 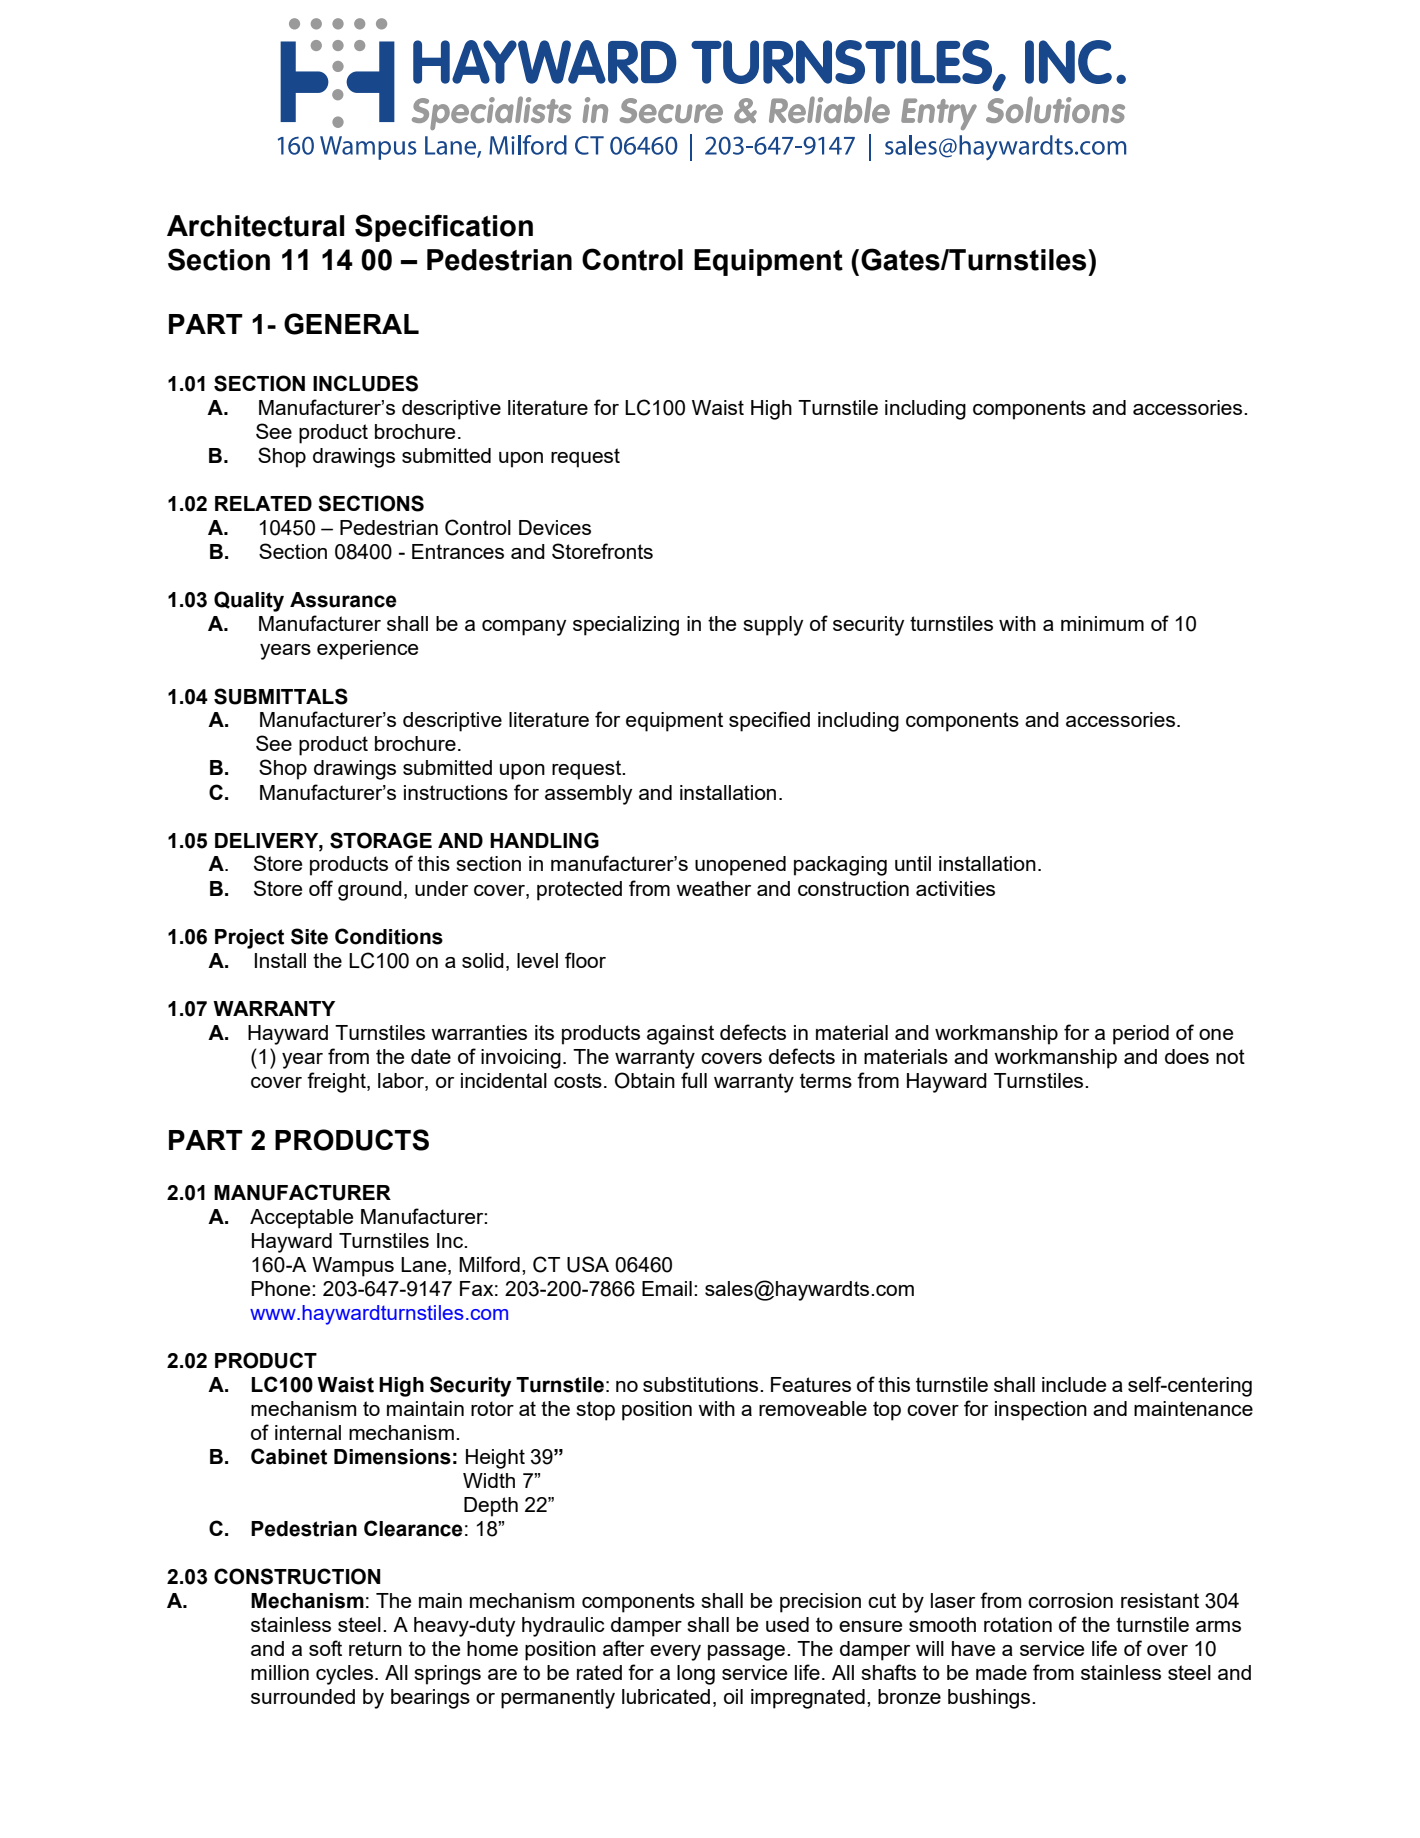 I want to click on minimum, so click(x=1102, y=623).
